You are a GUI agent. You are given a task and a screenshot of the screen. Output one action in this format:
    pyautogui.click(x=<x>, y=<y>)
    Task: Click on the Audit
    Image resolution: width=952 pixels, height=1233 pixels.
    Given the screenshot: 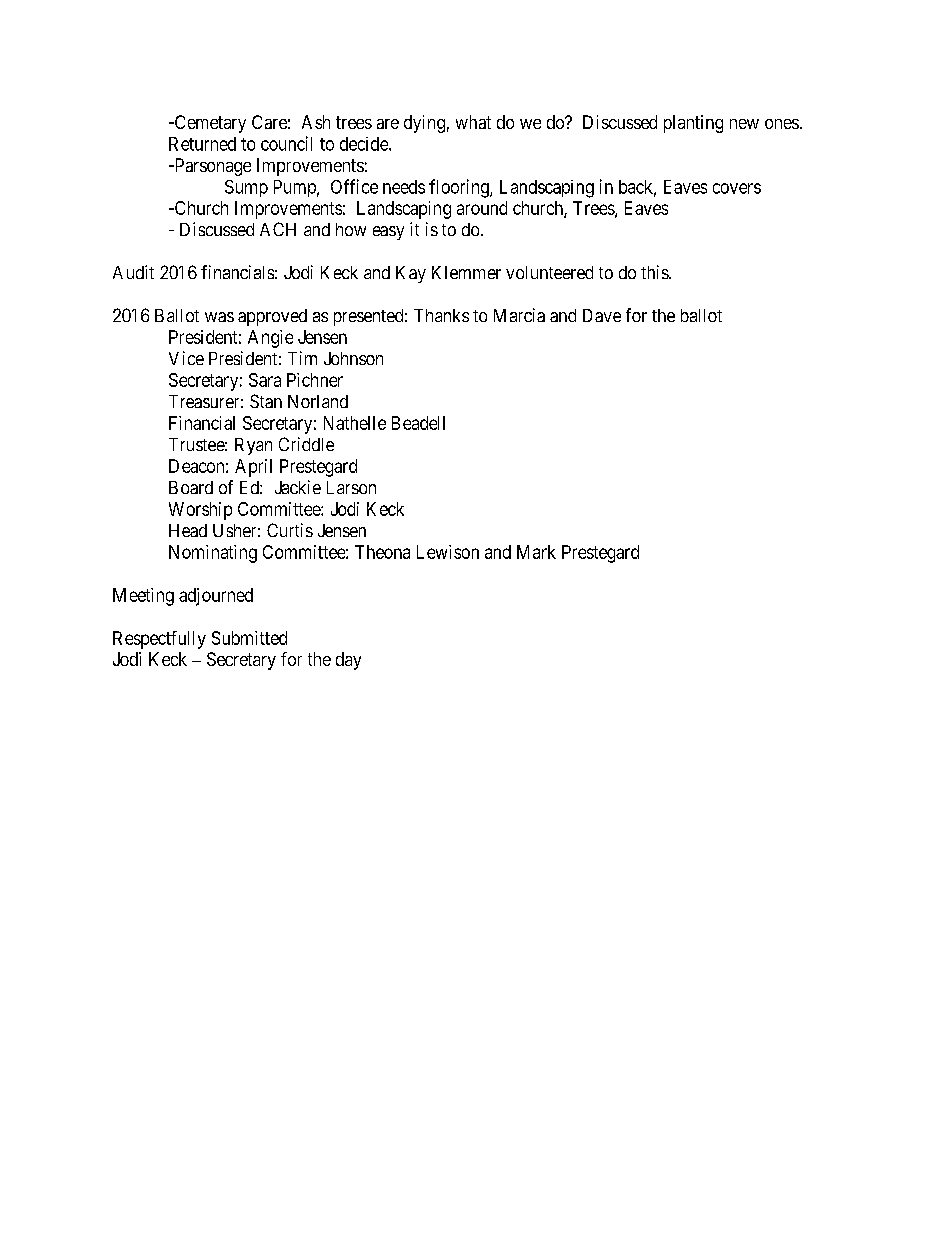 What is the action you would take?
    pyautogui.click(x=133, y=272)
